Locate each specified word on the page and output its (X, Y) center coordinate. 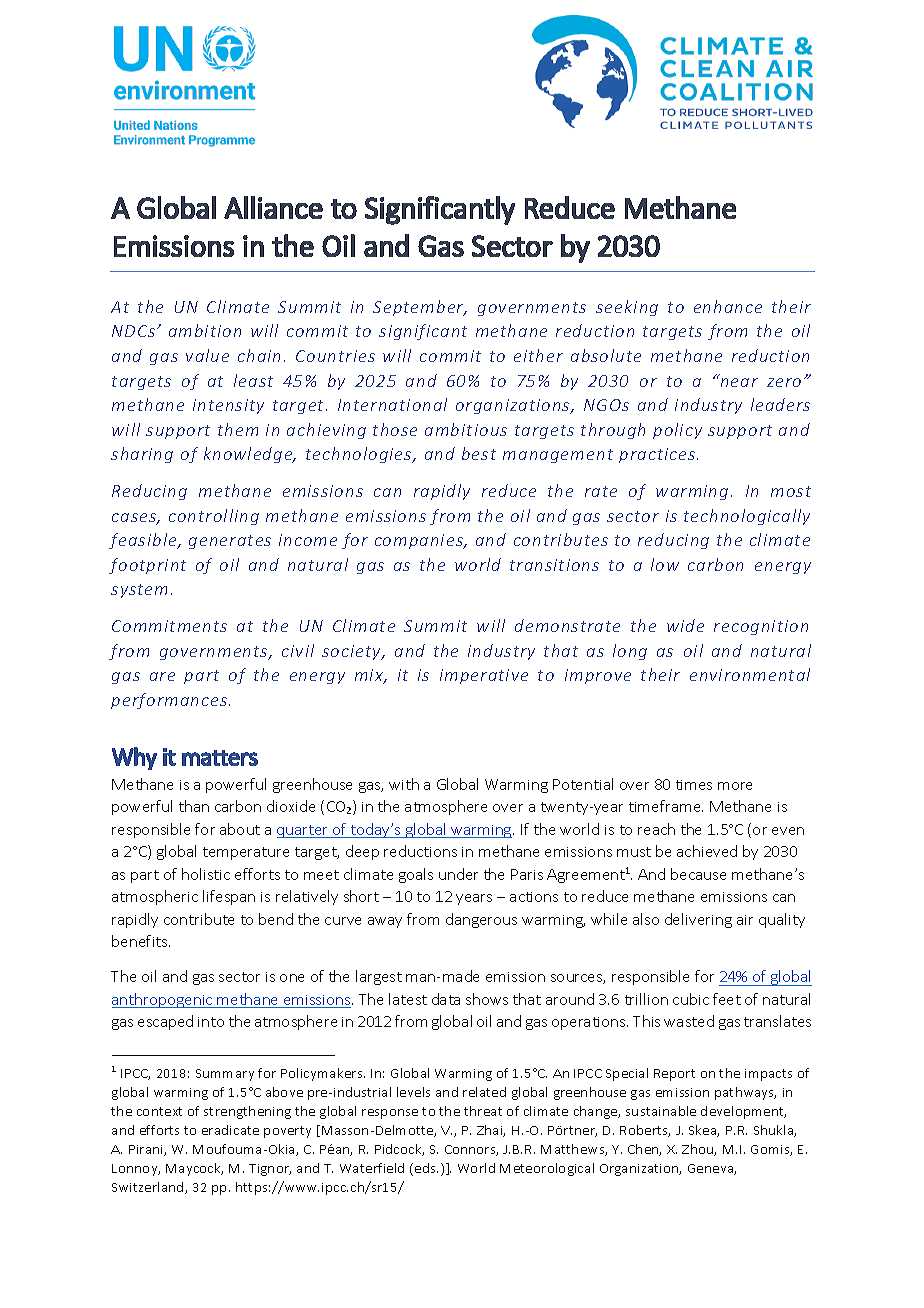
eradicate (230, 1130)
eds (426, 1168)
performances (169, 701)
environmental (750, 674)
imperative (484, 676)
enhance (728, 306)
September (419, 308)
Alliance (273, 207)
